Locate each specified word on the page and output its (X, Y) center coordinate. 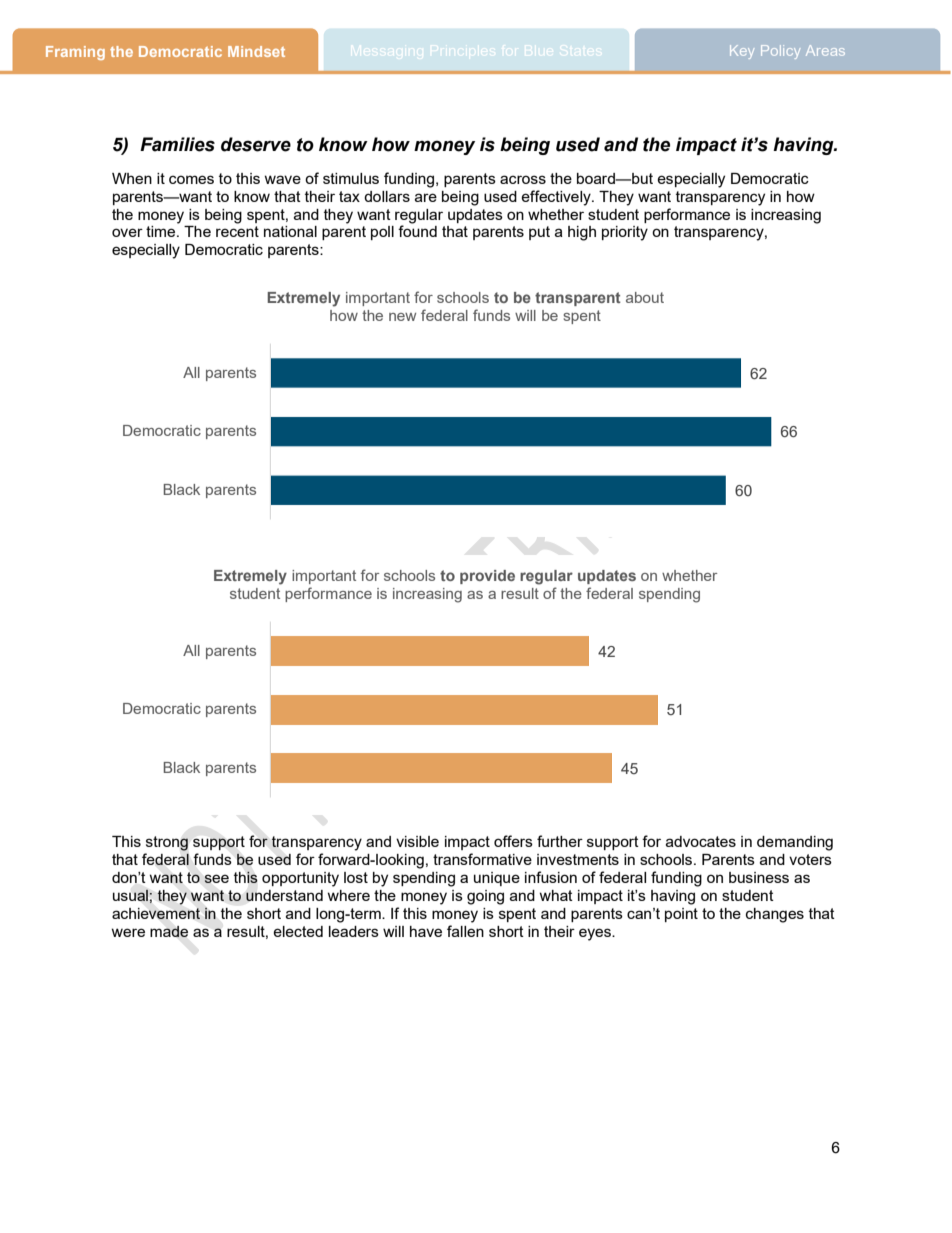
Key (742, 52)
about (645, 297)
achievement (156, 913)
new (402, 317)
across (523, 179)
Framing (75, 53)
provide (487, 577)
